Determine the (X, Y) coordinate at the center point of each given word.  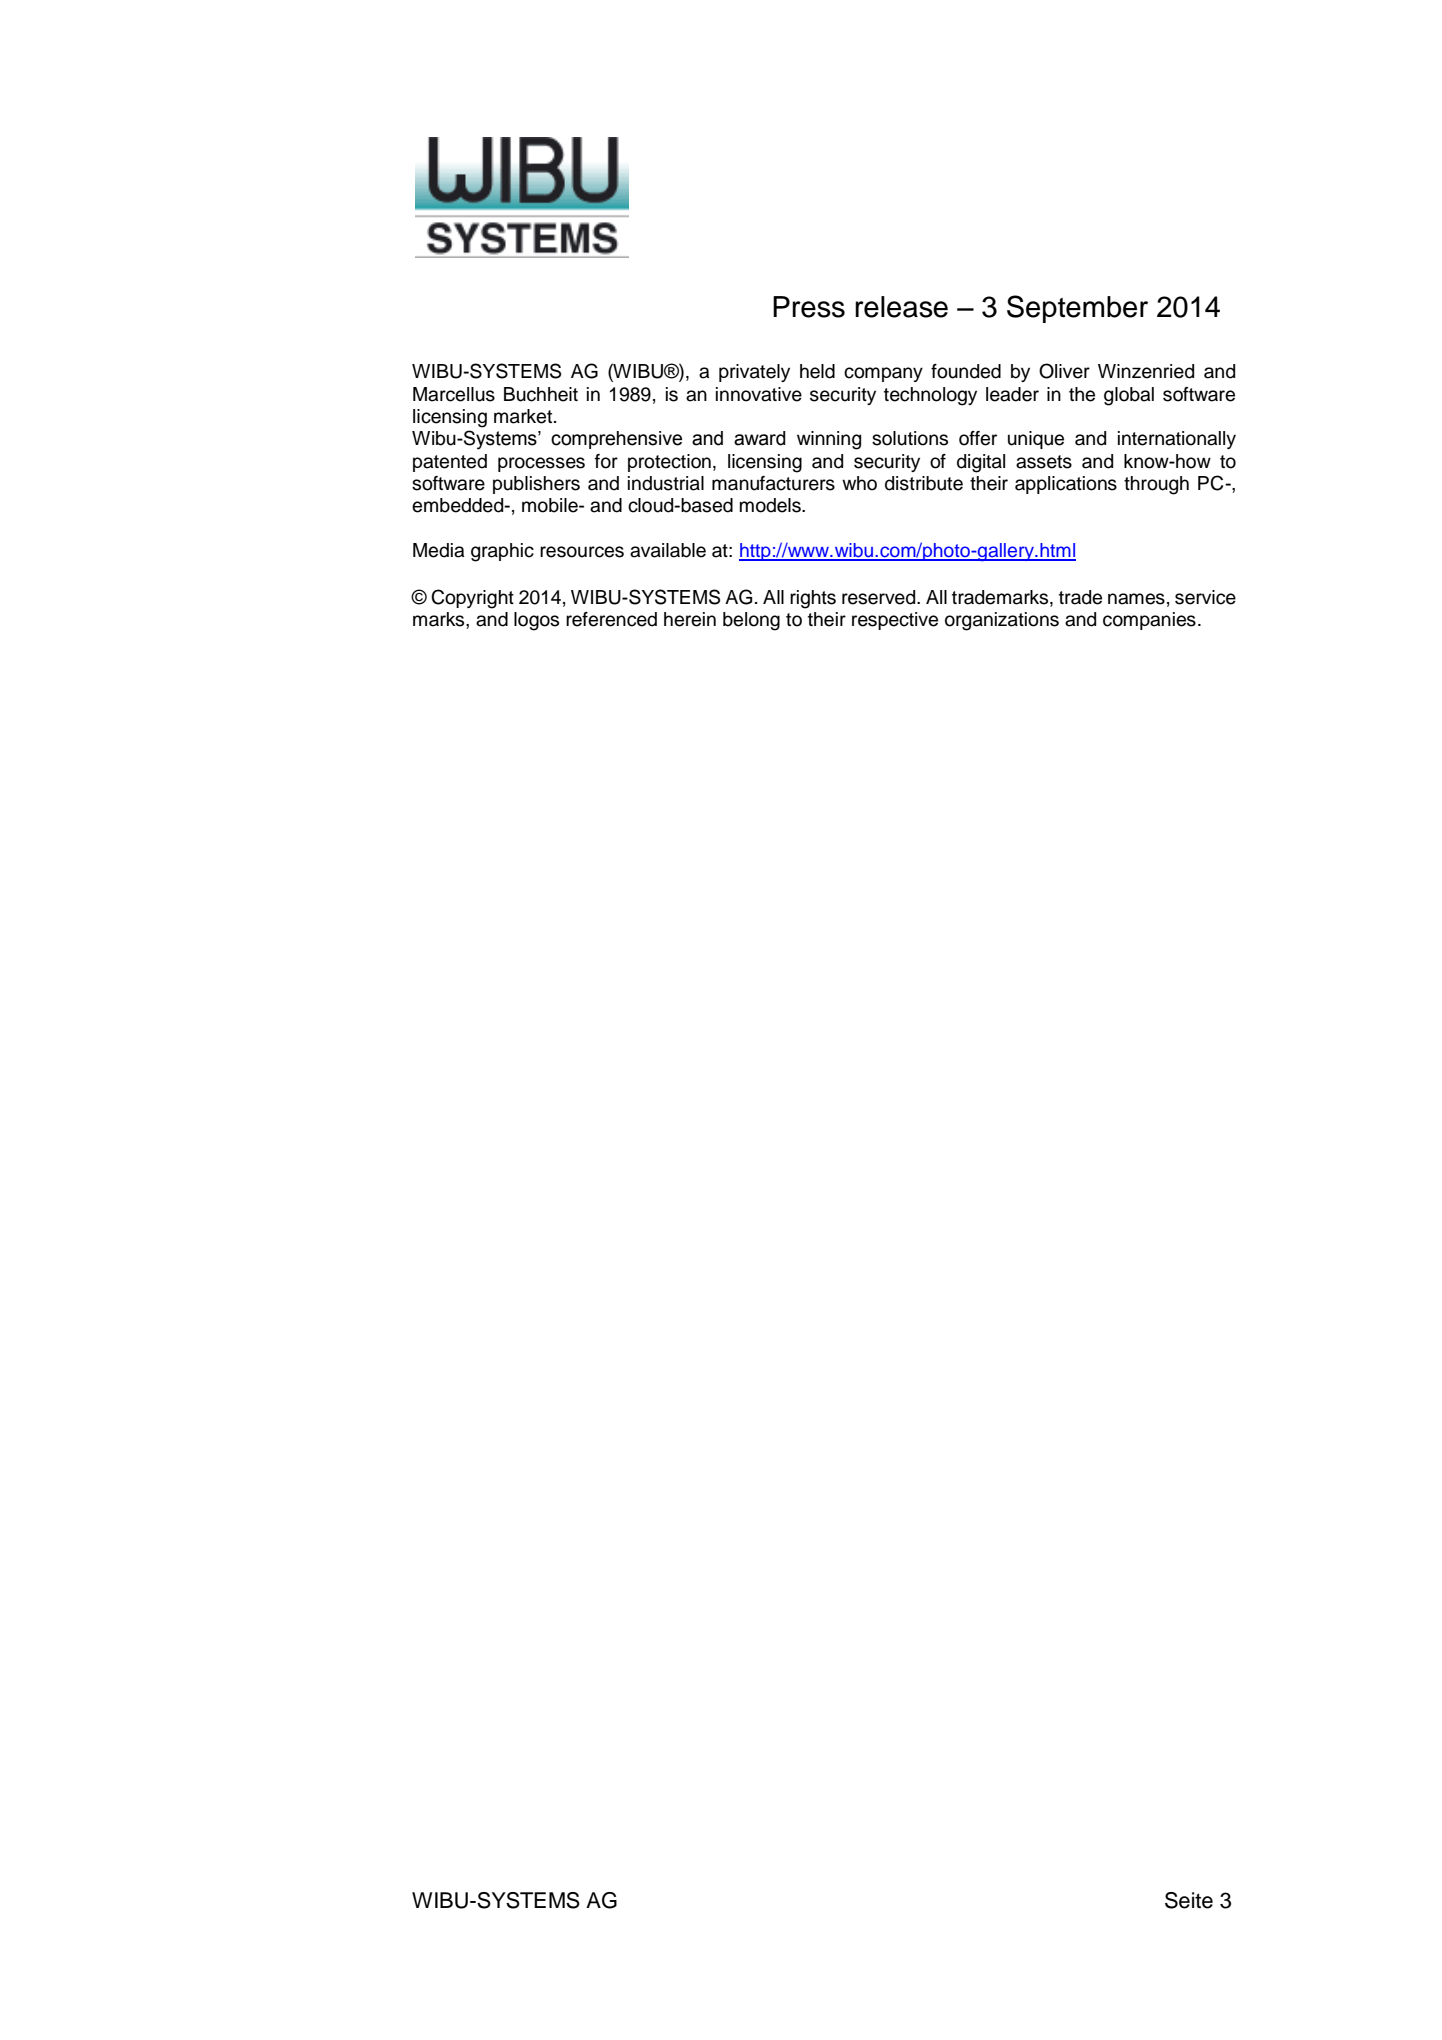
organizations (1002, 621)
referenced (611, 619)
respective (895, 621)
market (524, 416)
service (1205, 597)
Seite (1189, 1900)
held (817, 371)
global (1129, 396)
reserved (880, 597)
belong (751, 621)
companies (1149, 621)
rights (813, 599)
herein (690, 619)
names (1136, 599)
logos (536, 621)
